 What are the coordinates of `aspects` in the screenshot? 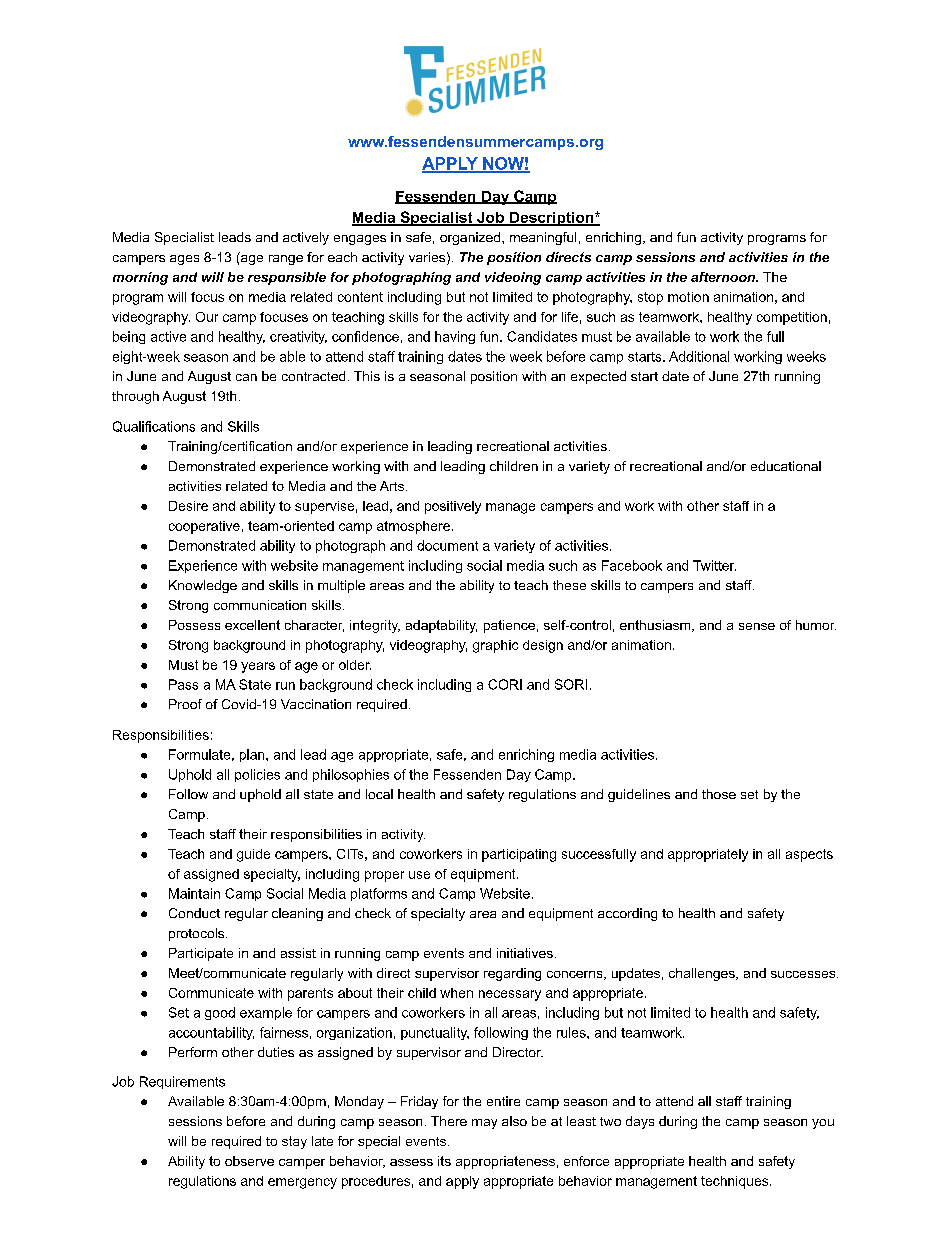 It's located at (809, 855).
